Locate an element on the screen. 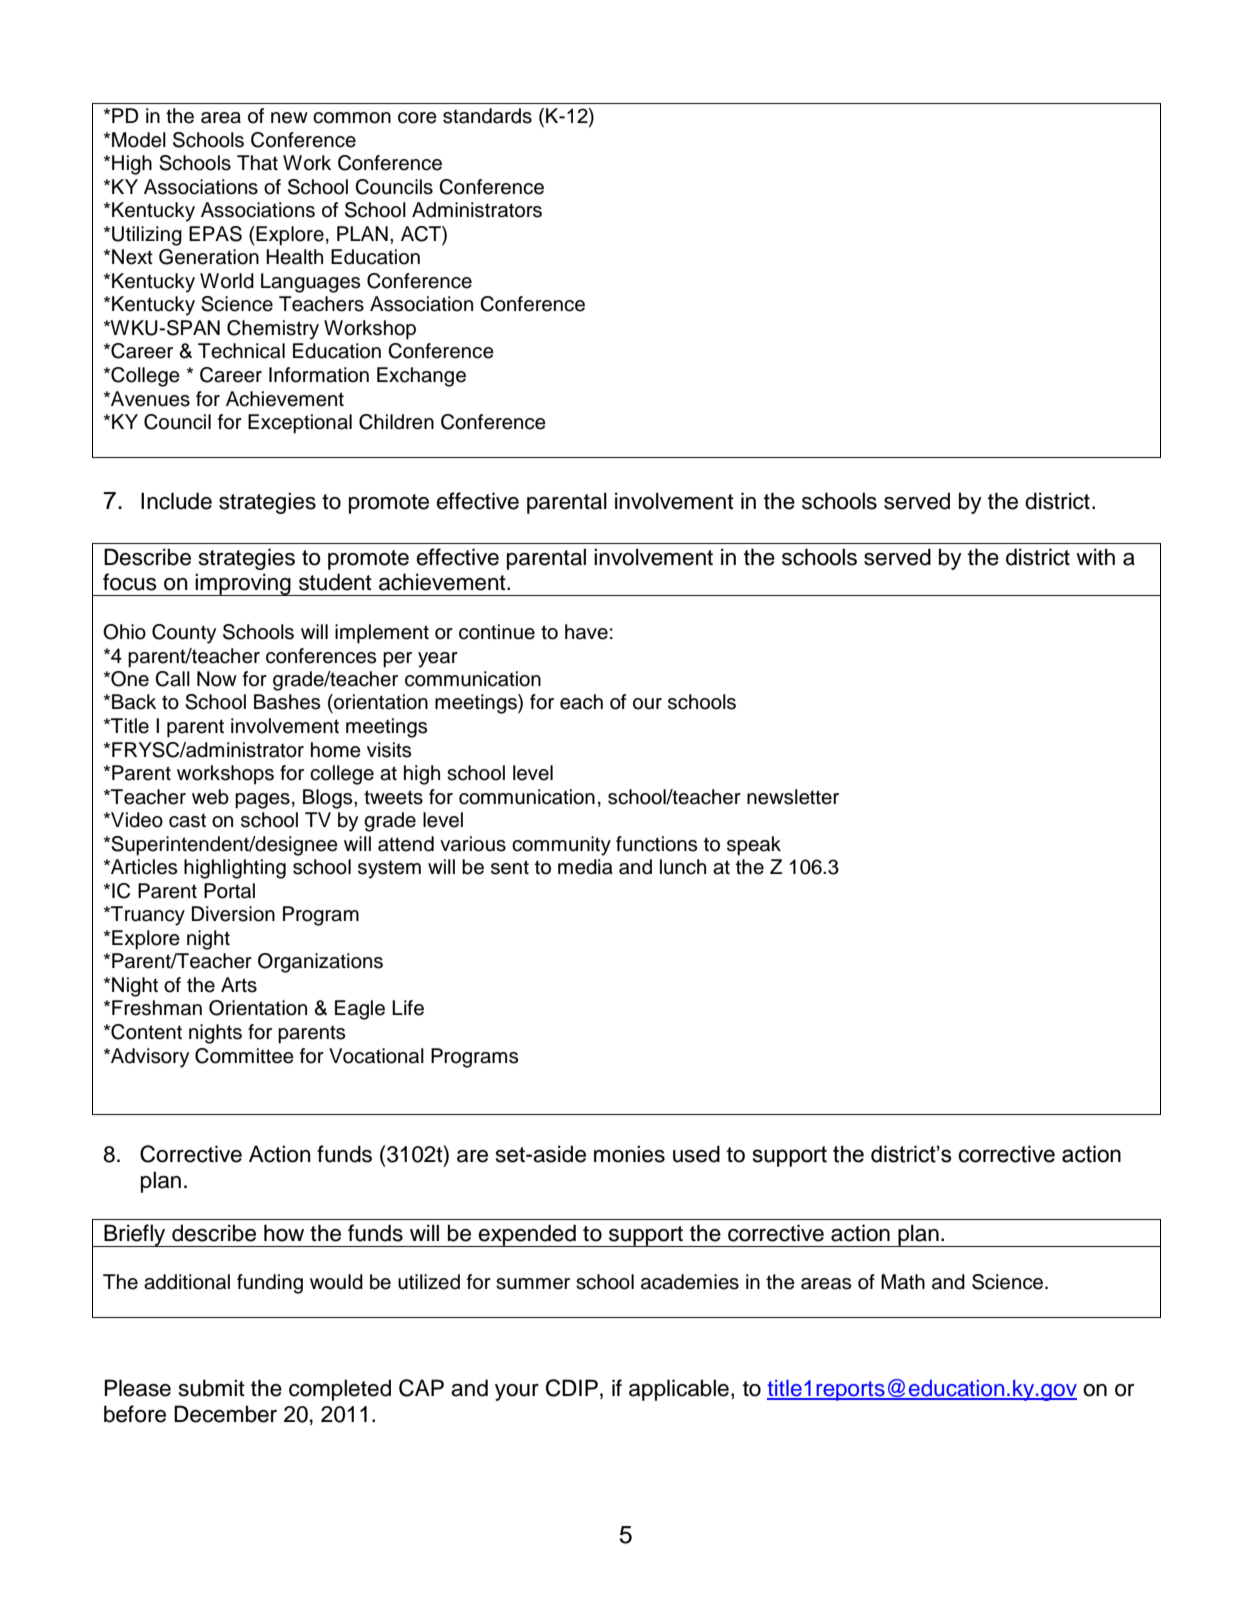  submit is located at coordinates (212, 1388).
